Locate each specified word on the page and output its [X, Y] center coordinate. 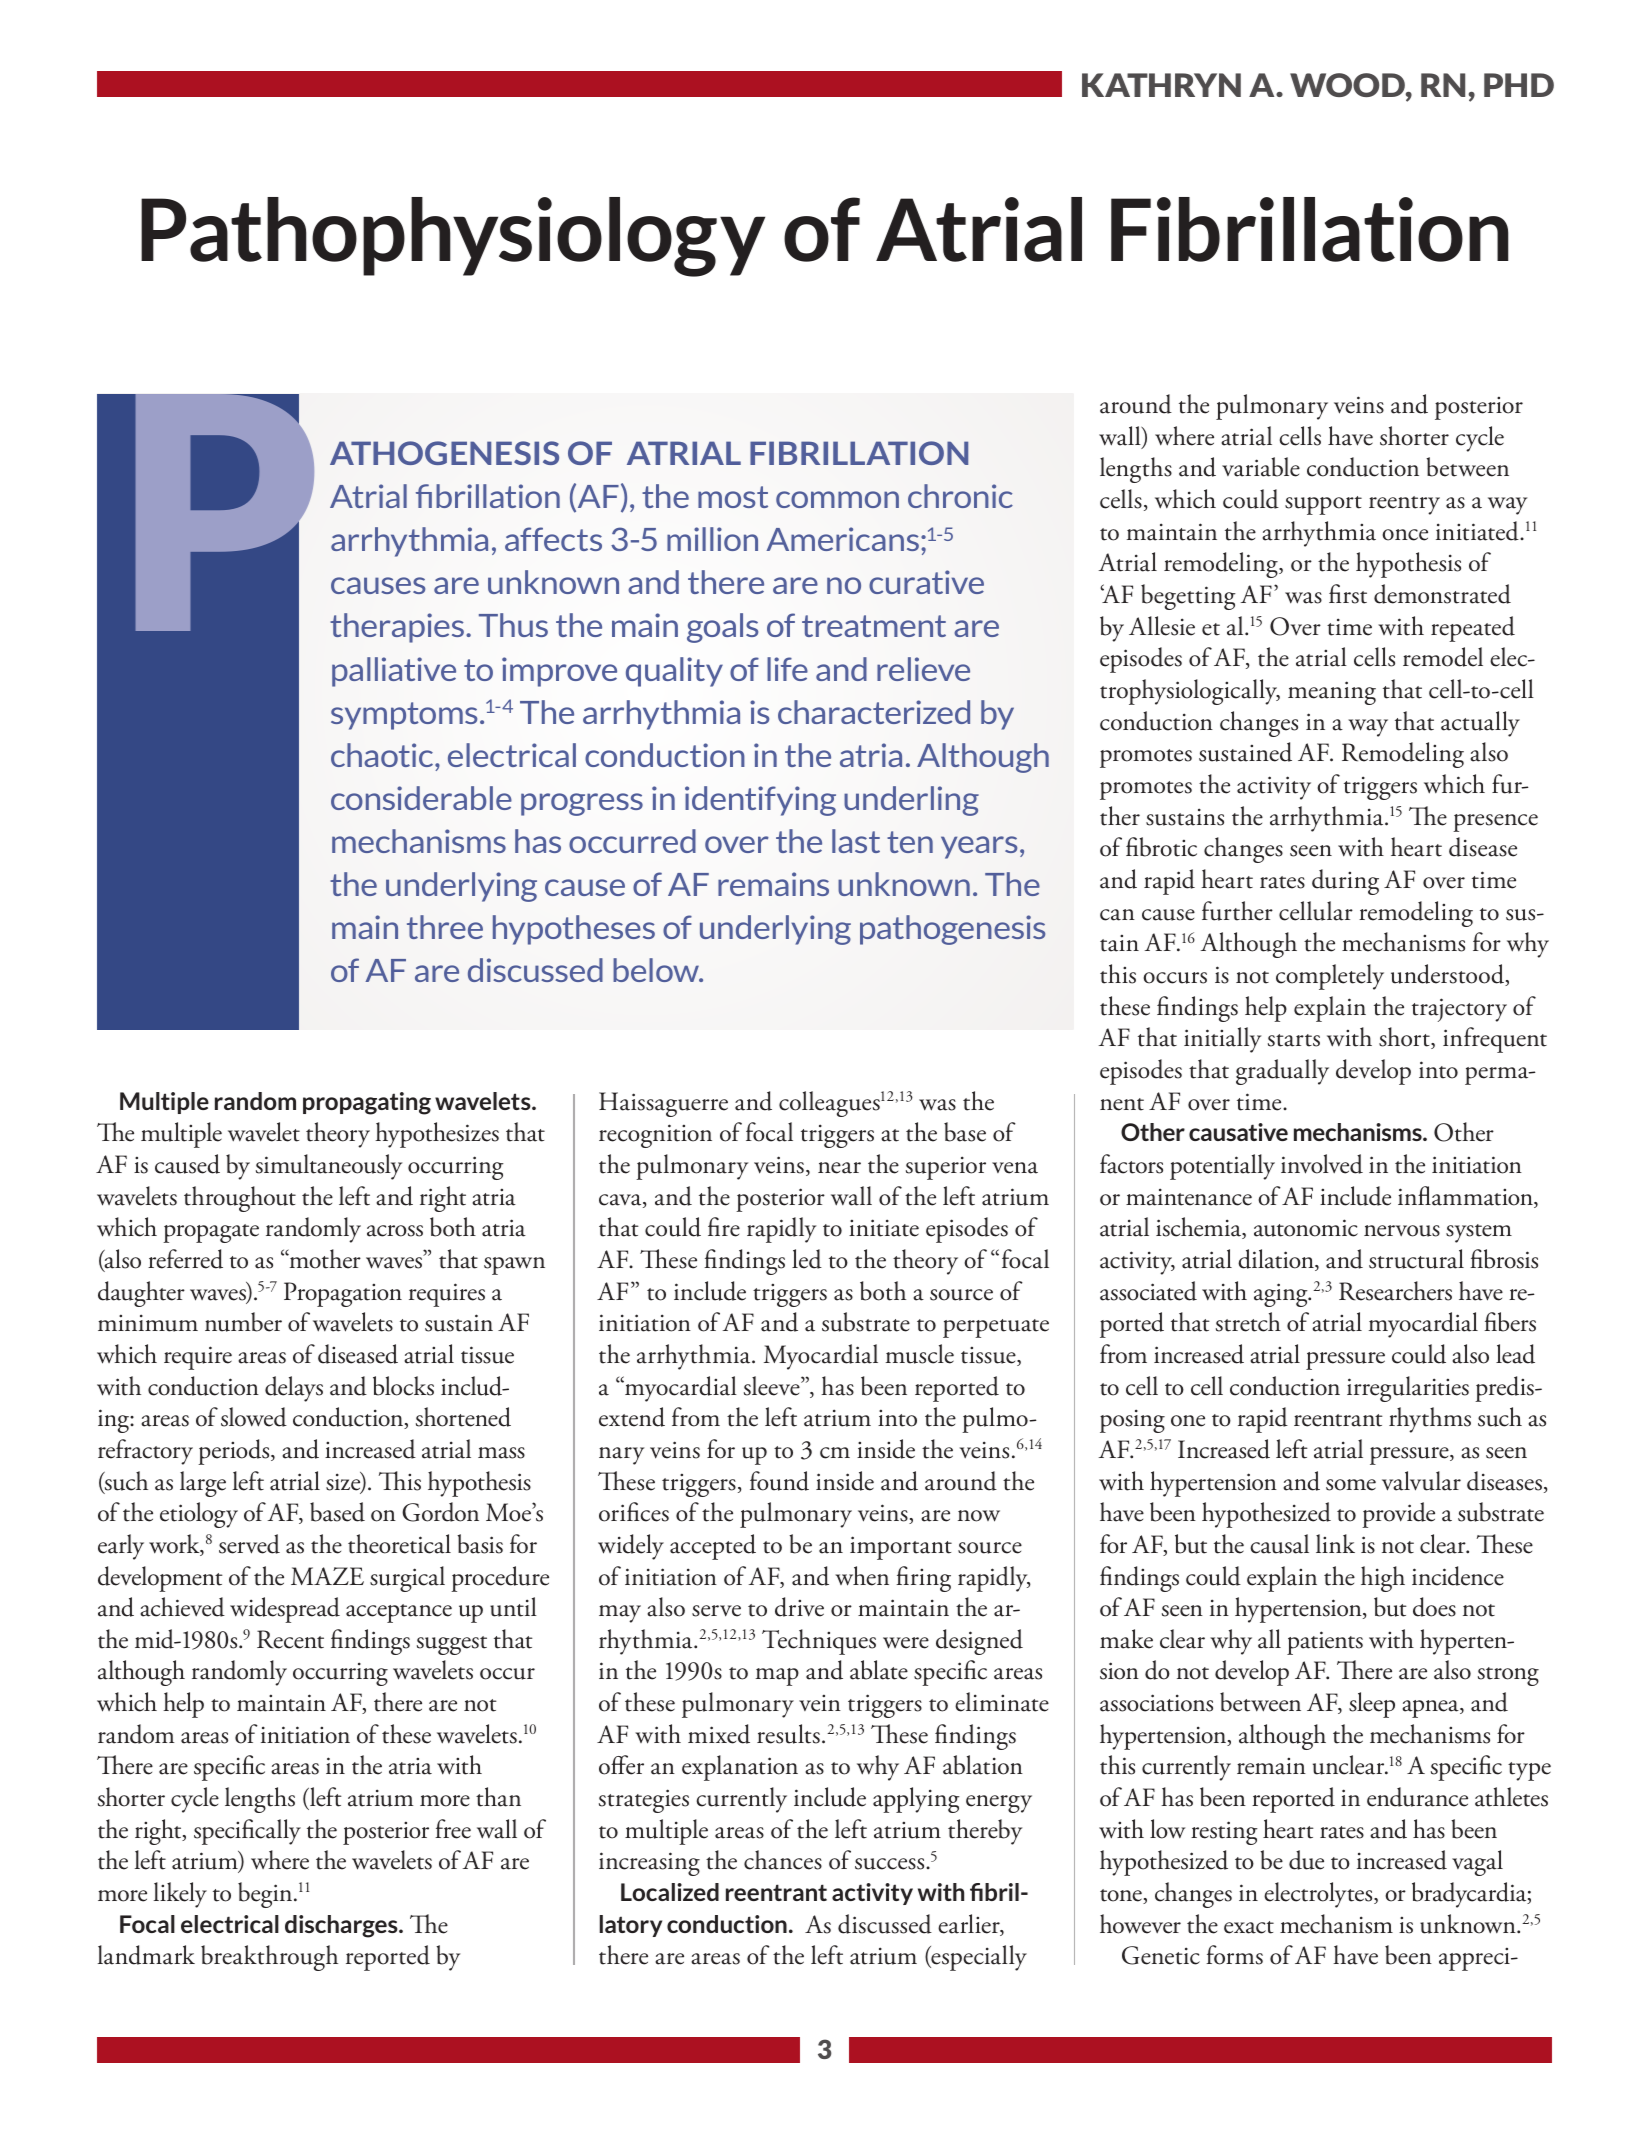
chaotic [383, 755]
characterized [874, 712]
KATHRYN [1161, 85]
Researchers [1395, 1291]
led [807, 1259]
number [243, 1322]
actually [1480, 724]
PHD [1519, 85]
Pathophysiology [453, 237]
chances [783, 1860]
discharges [342, 1926]
